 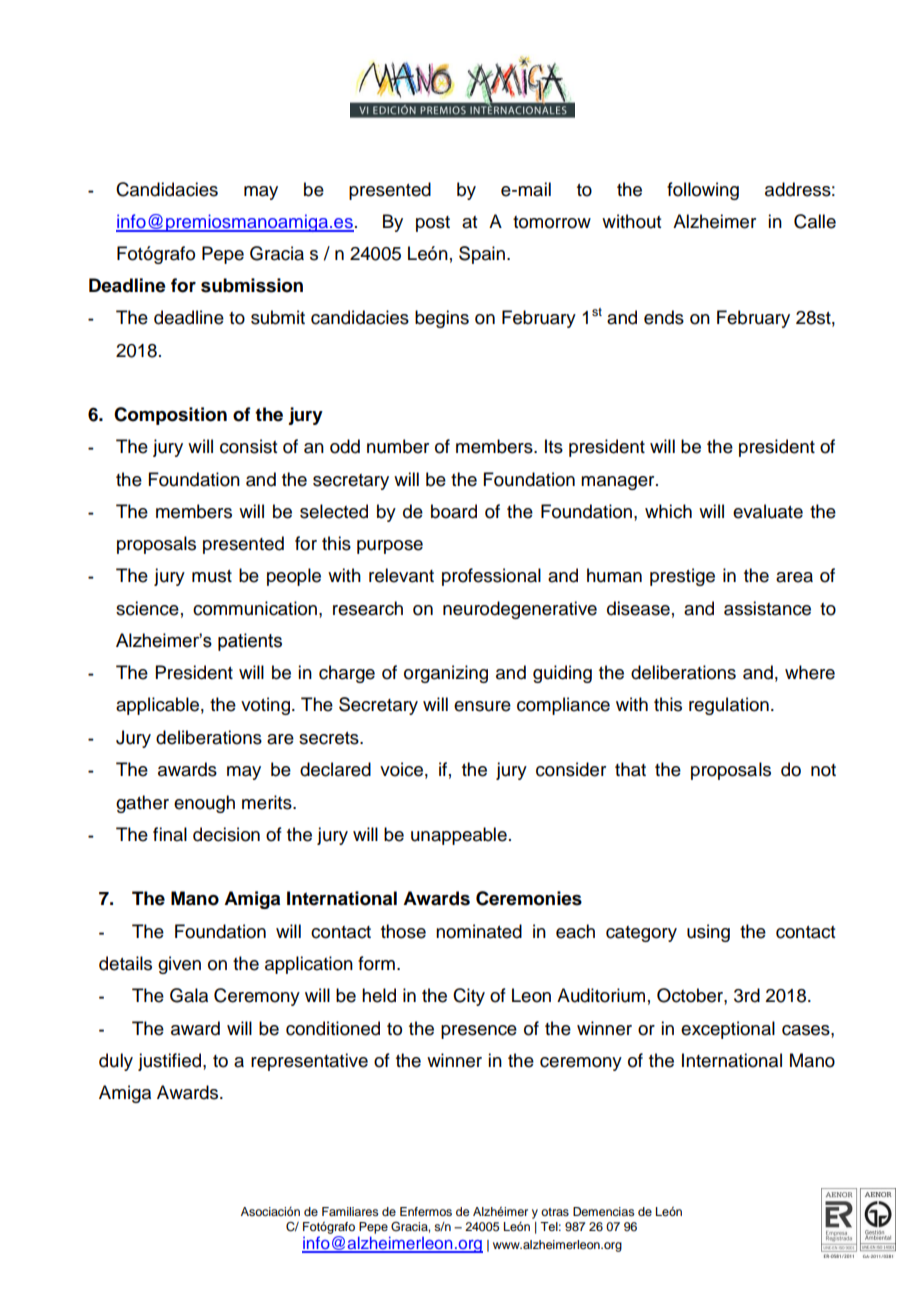 I want to click on submission, so click(x=252, y=285).
